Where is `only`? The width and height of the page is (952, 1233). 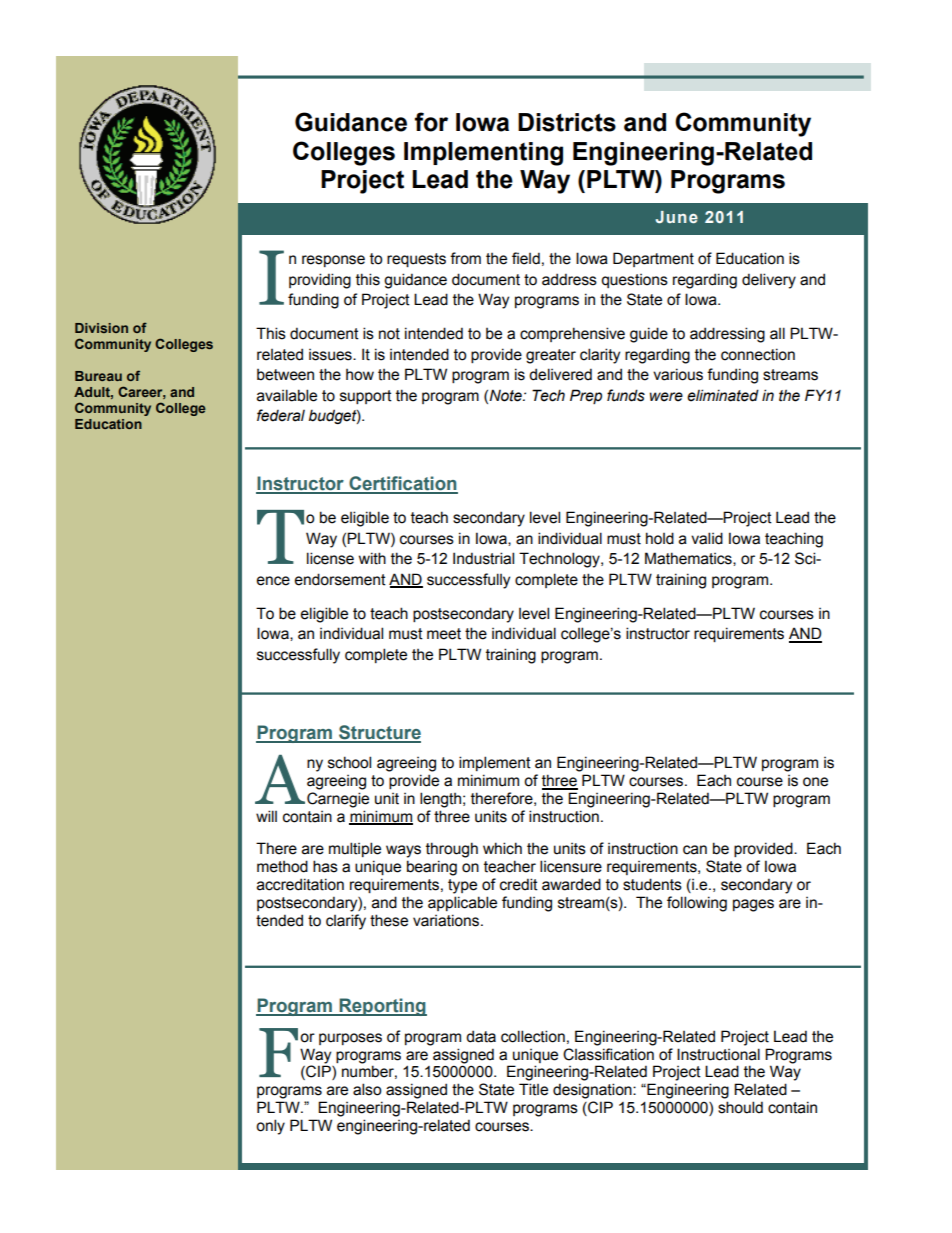 only is located at coordinates (270, 1127).
